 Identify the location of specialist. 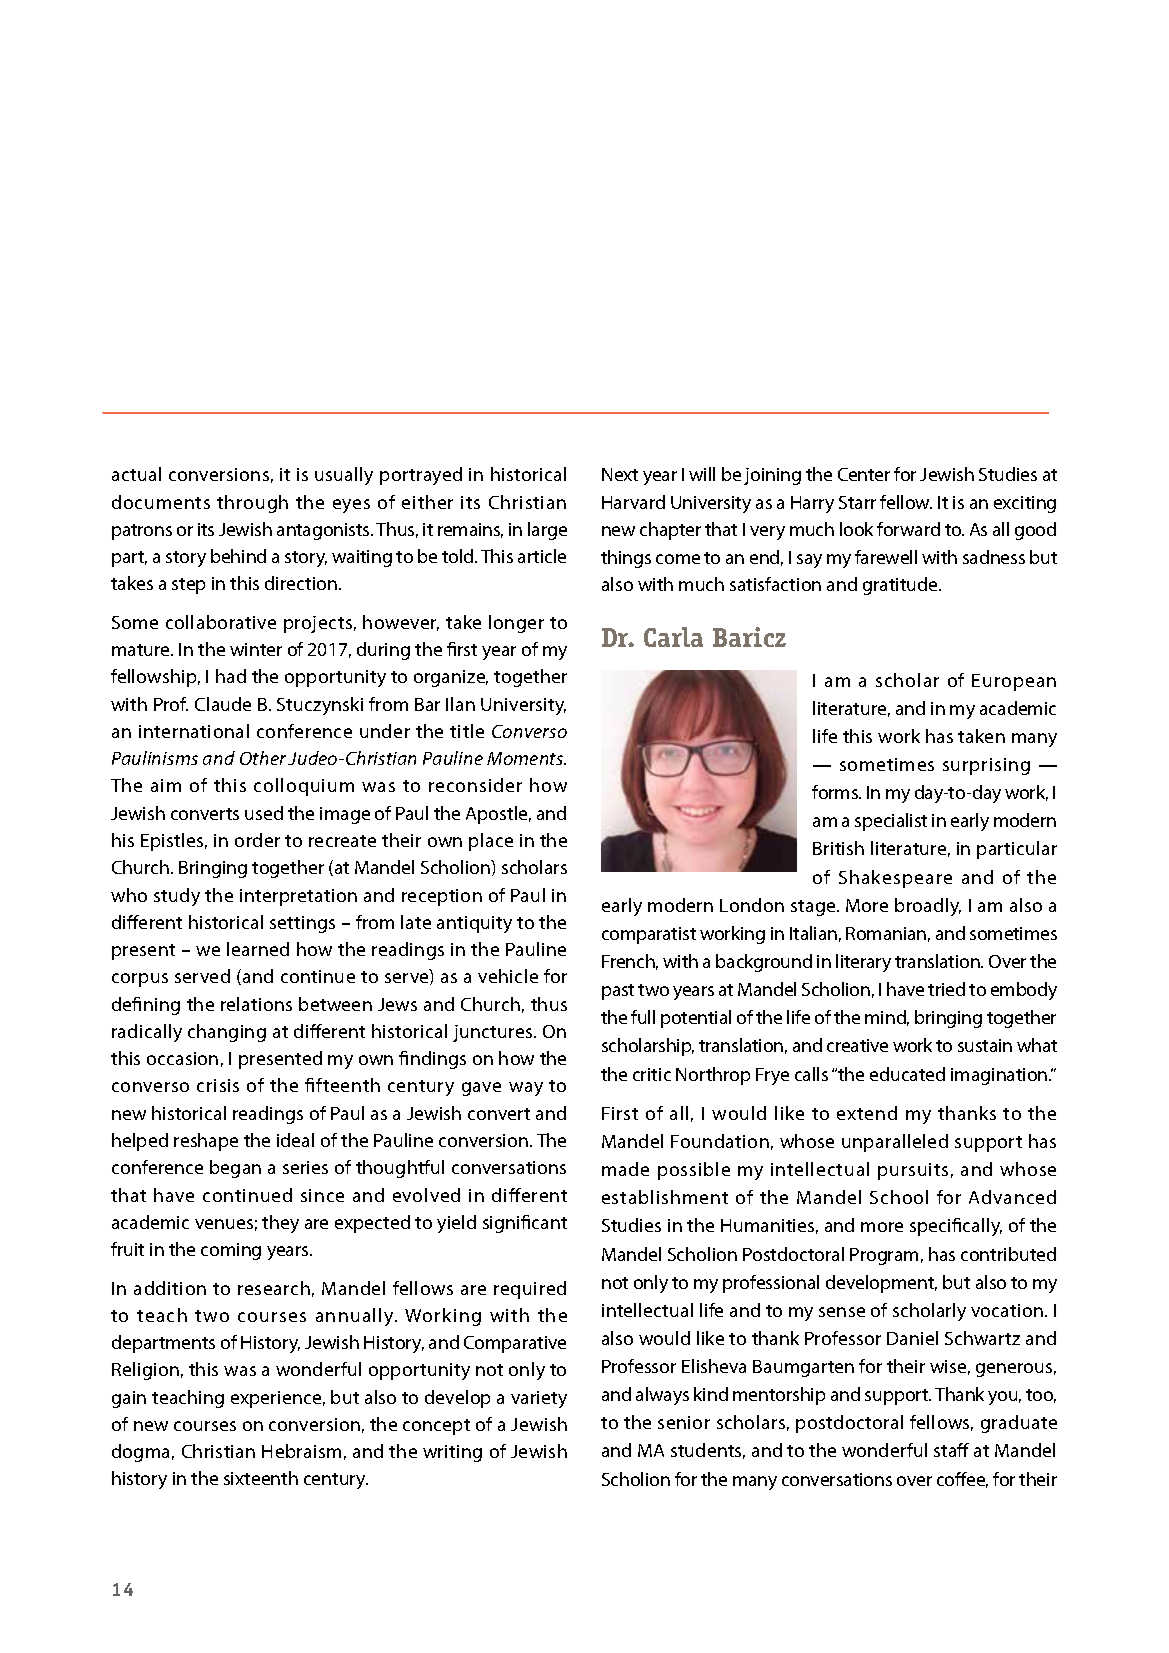
(891, 822).
